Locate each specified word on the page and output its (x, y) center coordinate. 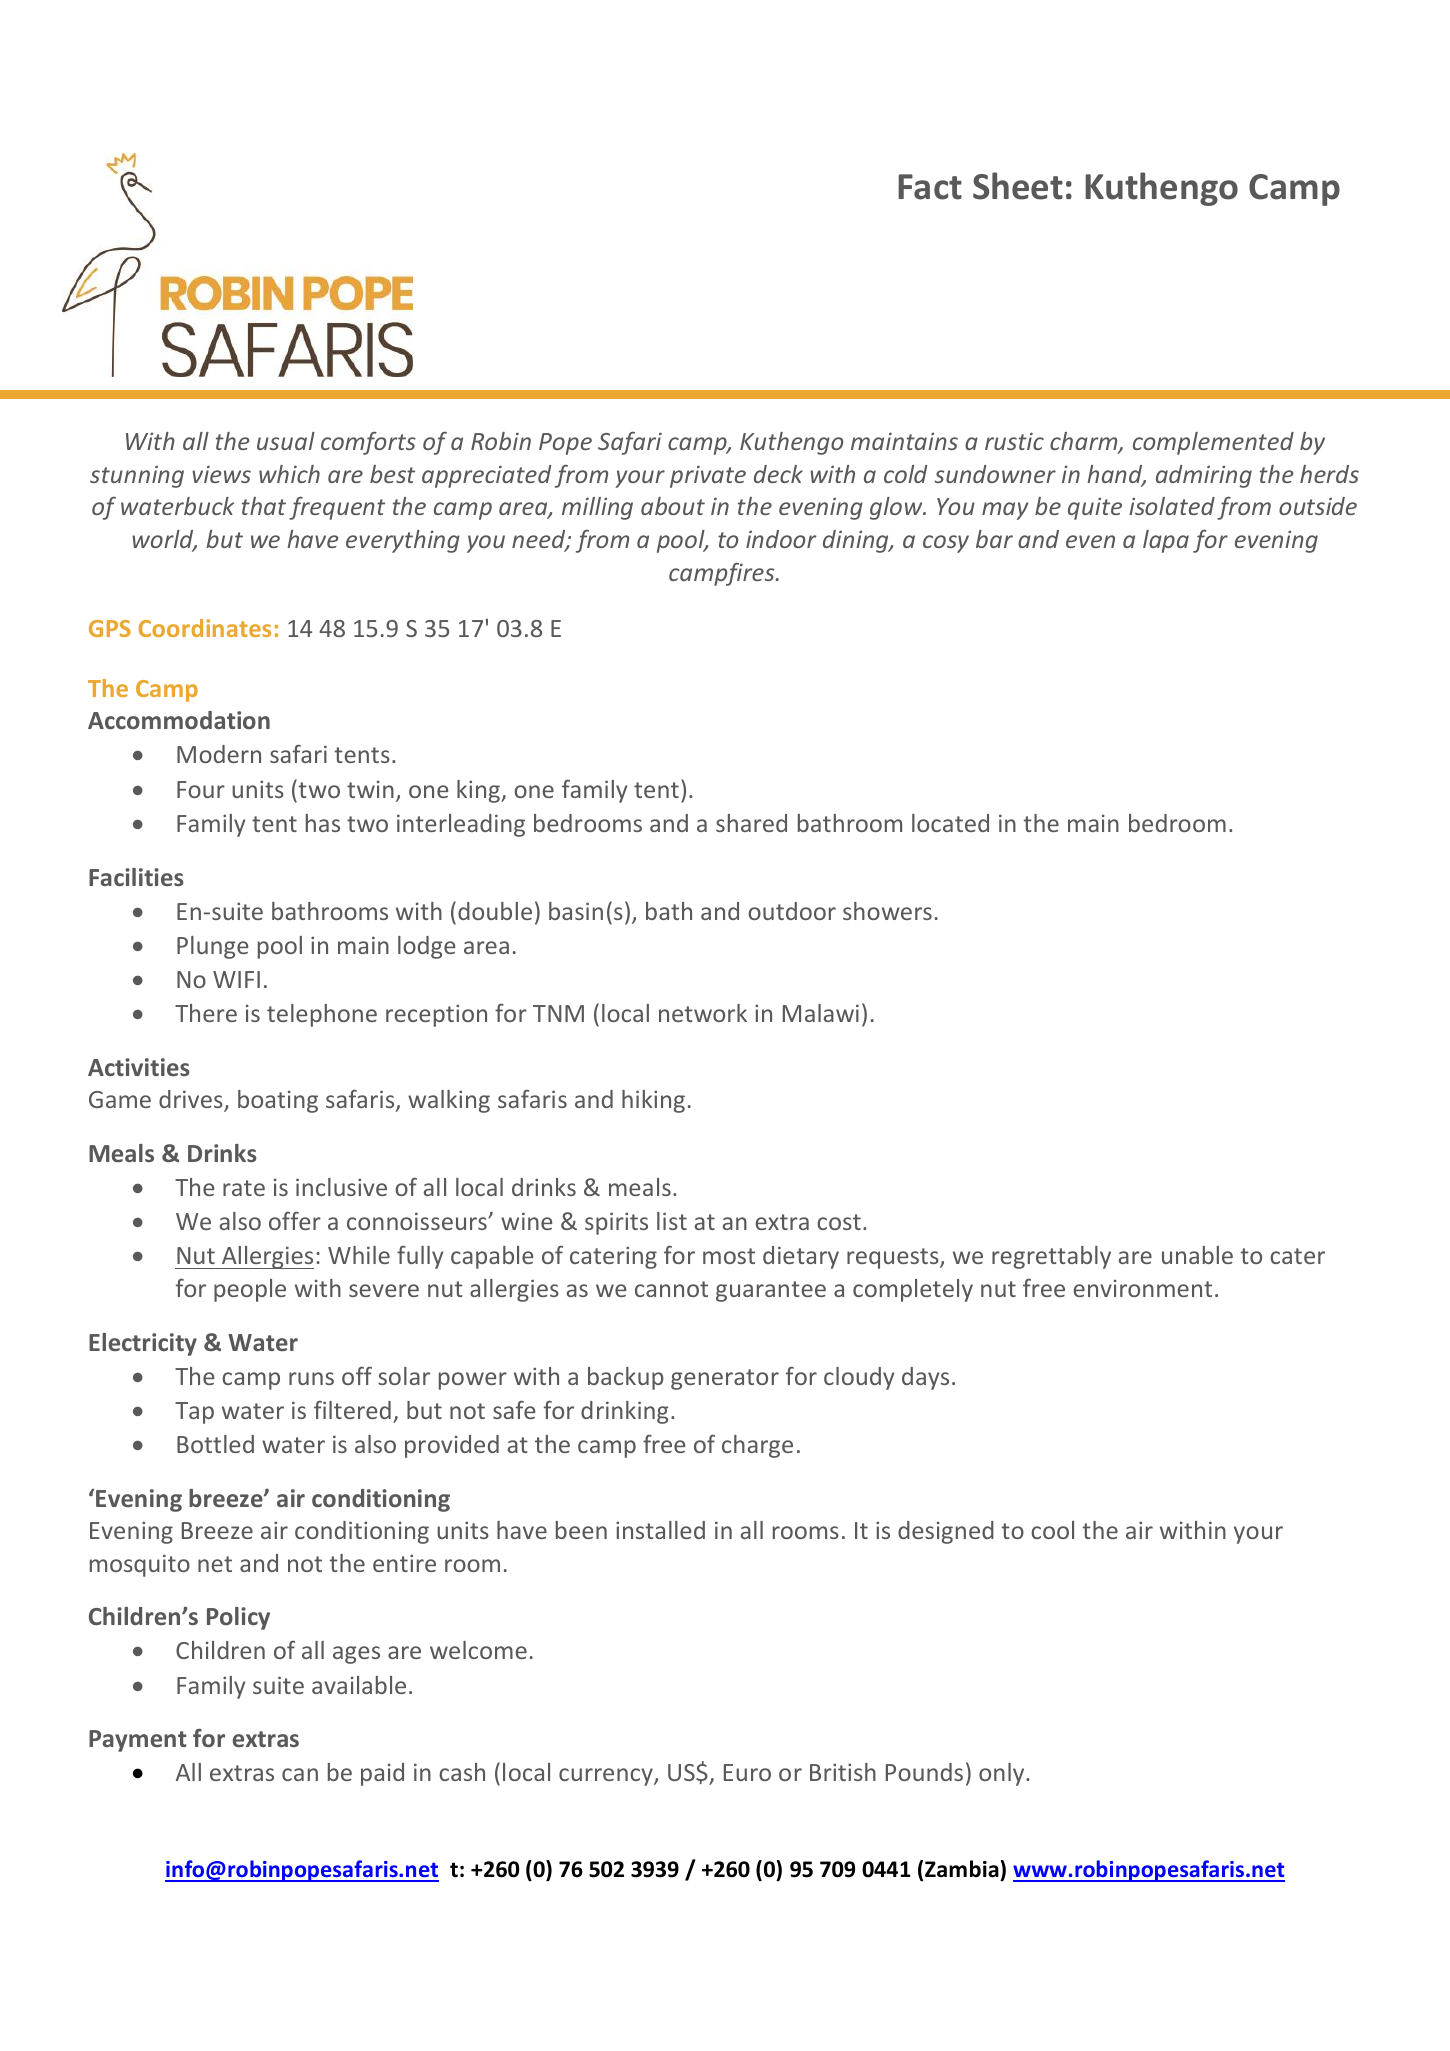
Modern (219, 754)
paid (382, 1774)
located (950, 823)
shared (751, 823)
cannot (671, 1289)
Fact (930, 187)
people (250, 1290)
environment (1143, 1288)
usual (286, 441)
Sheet (1018, 186)
